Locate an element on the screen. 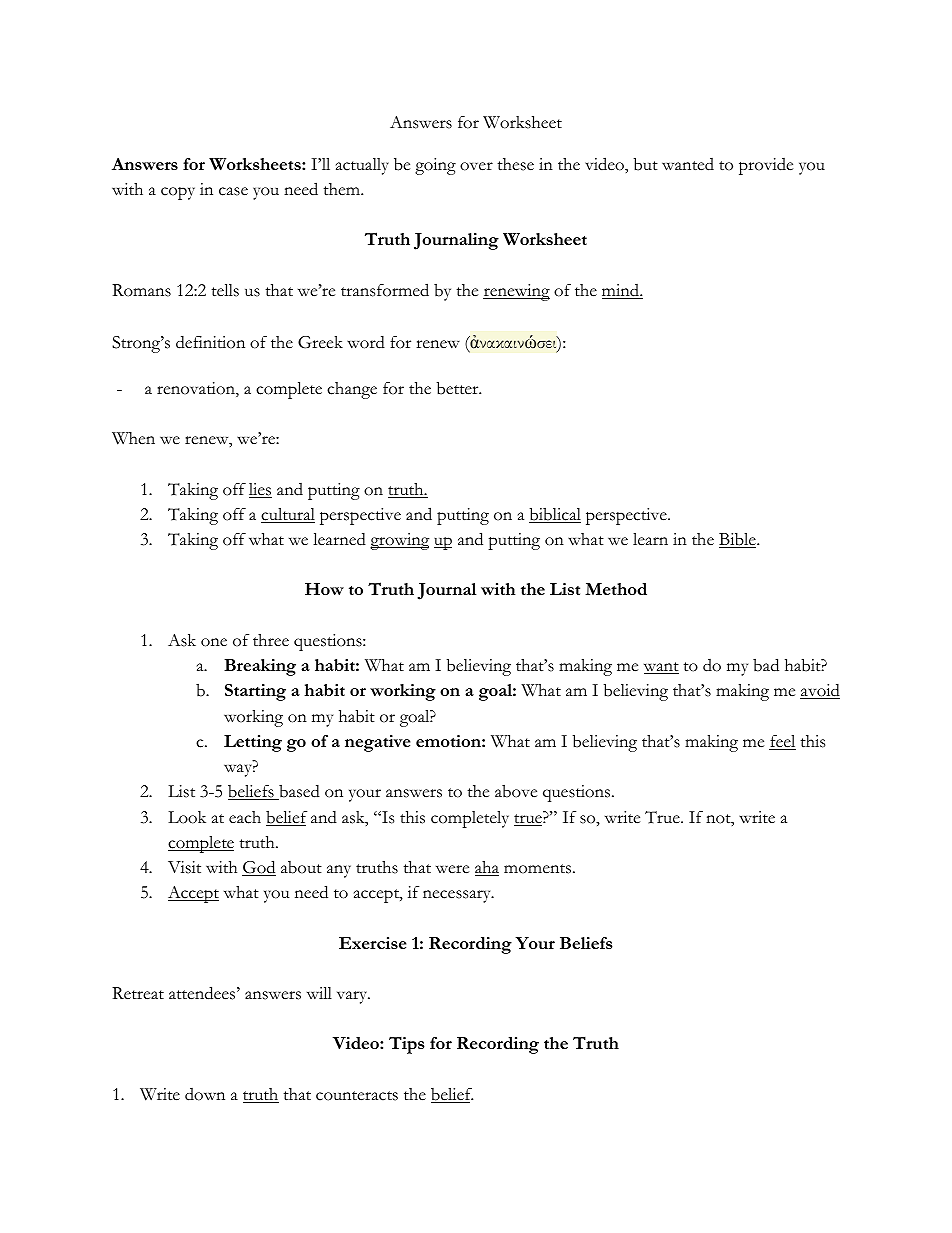  moments is located at coordinates (537, 869).
